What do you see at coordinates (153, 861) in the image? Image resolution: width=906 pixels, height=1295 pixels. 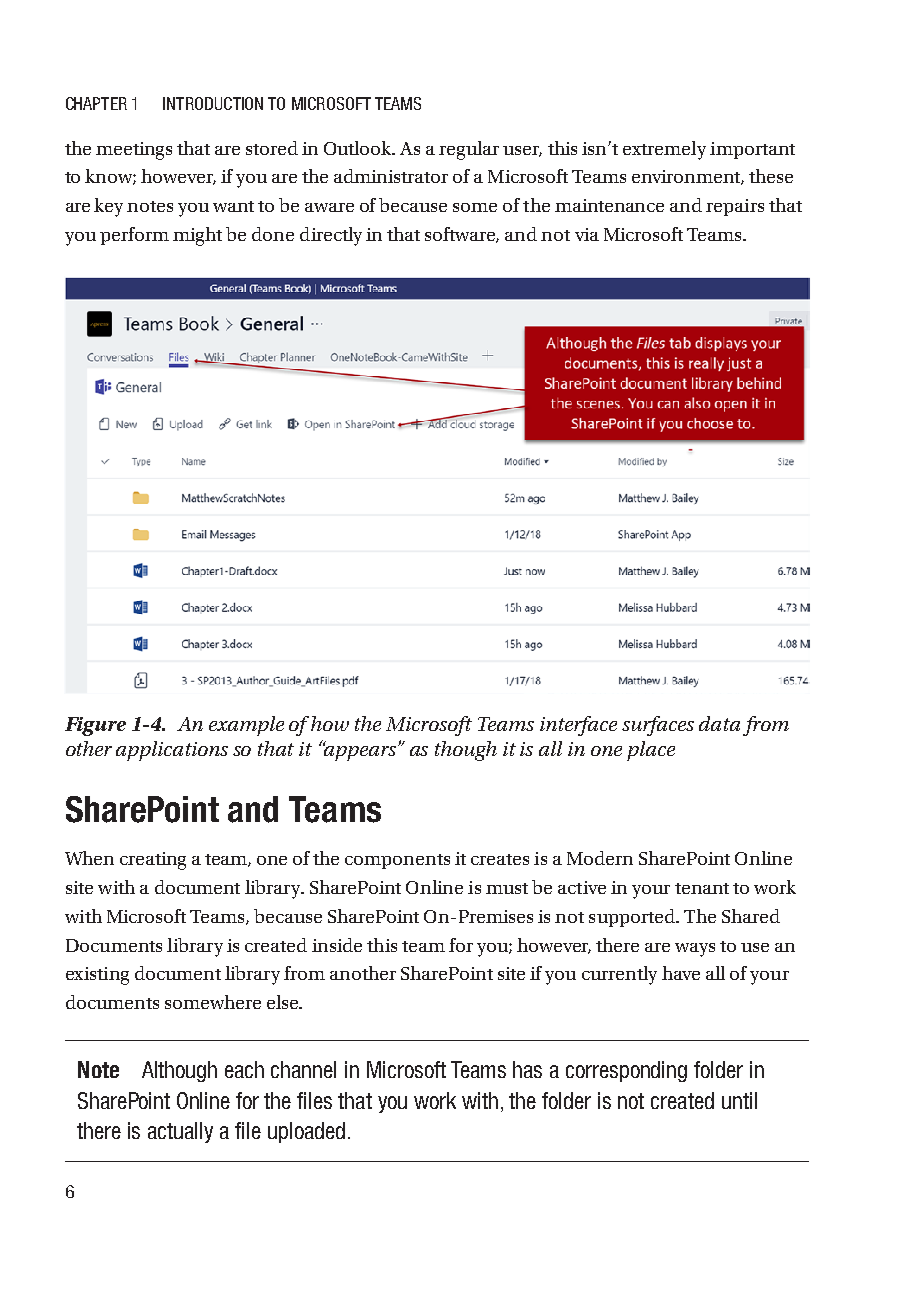 I see `creating` at bounding box center [153, 861].
